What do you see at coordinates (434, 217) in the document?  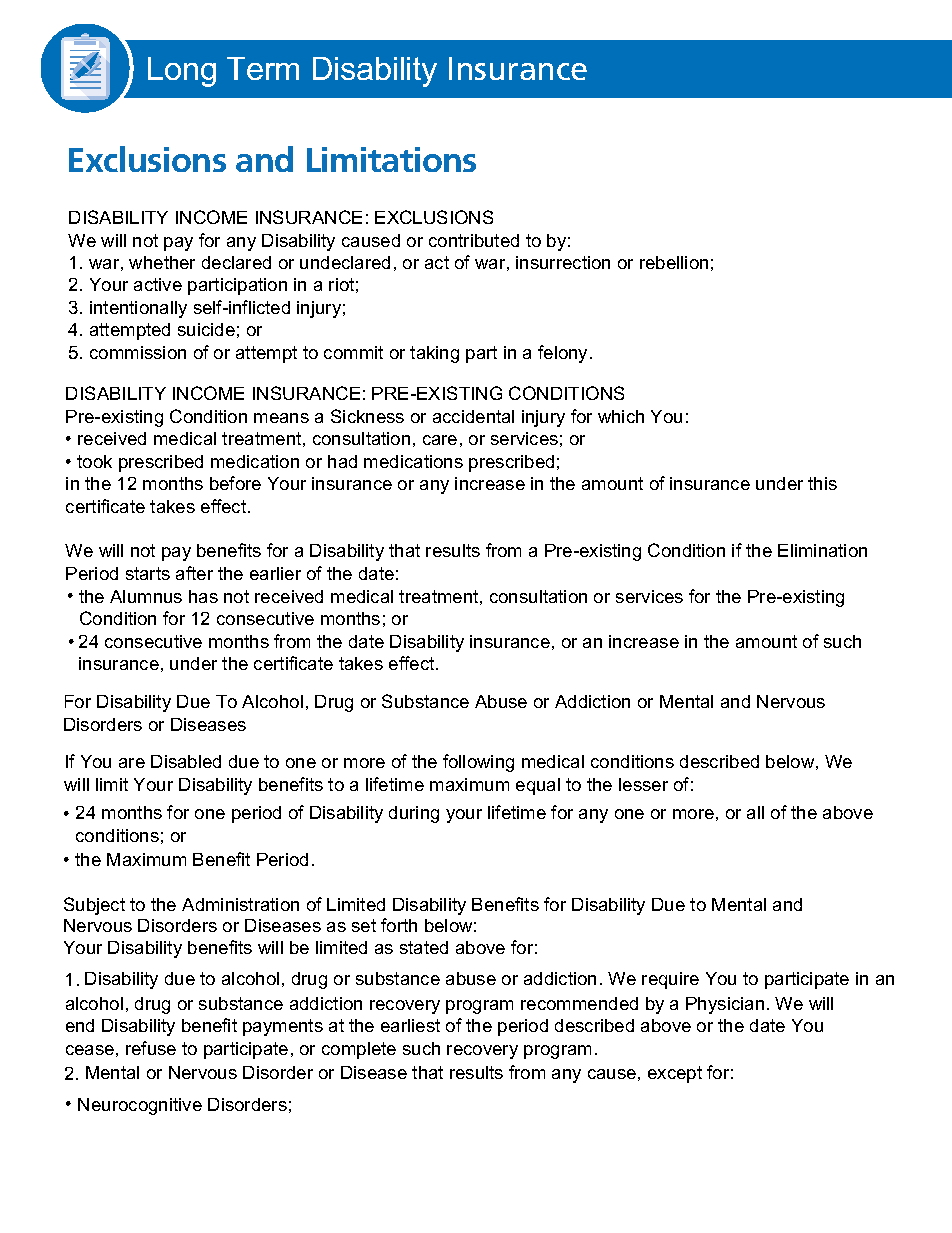 I see `EXCLUSIONS` at bounding box center [434, 217].
